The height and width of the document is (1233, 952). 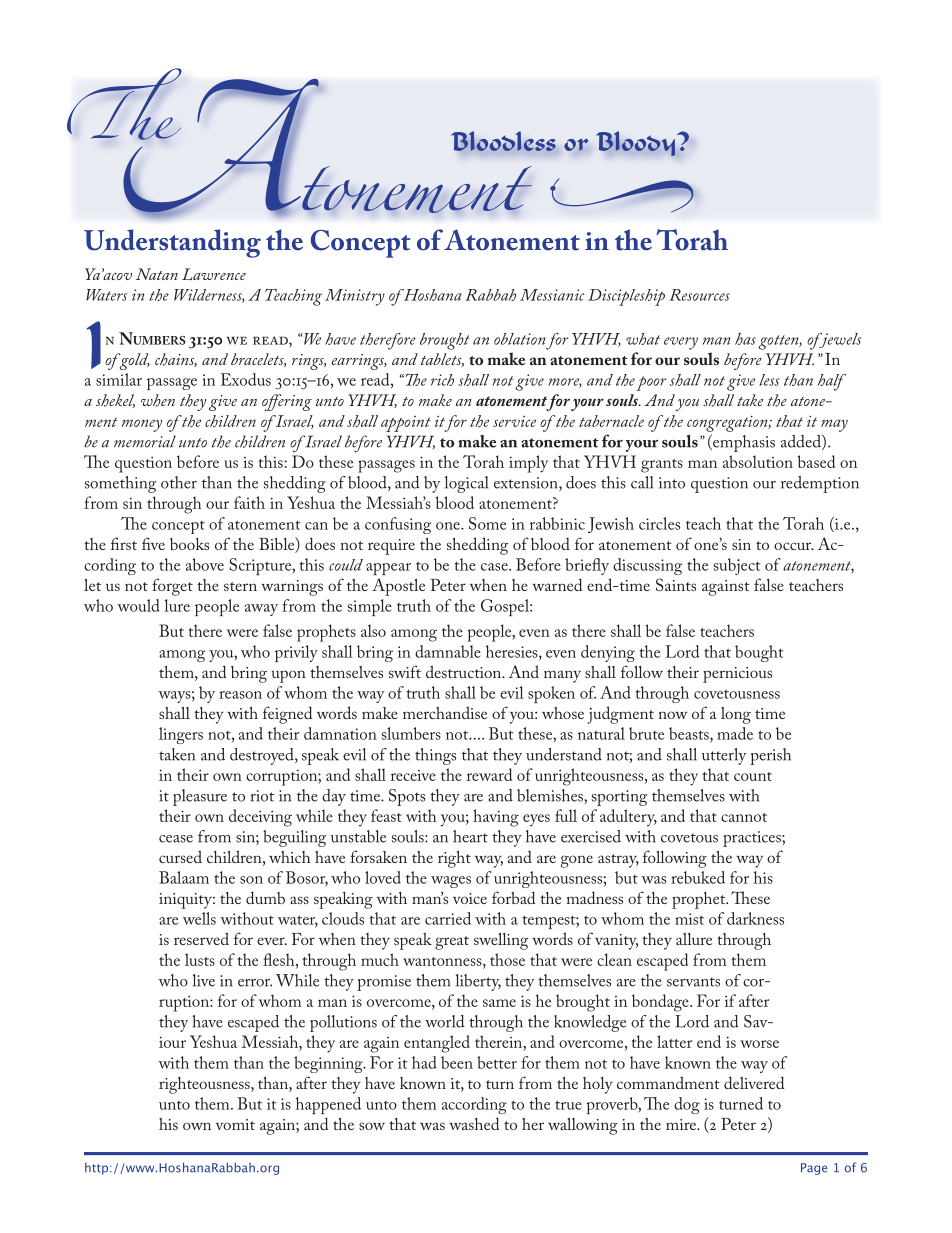 I want to click on oblation, so click(x=520, y=339).
